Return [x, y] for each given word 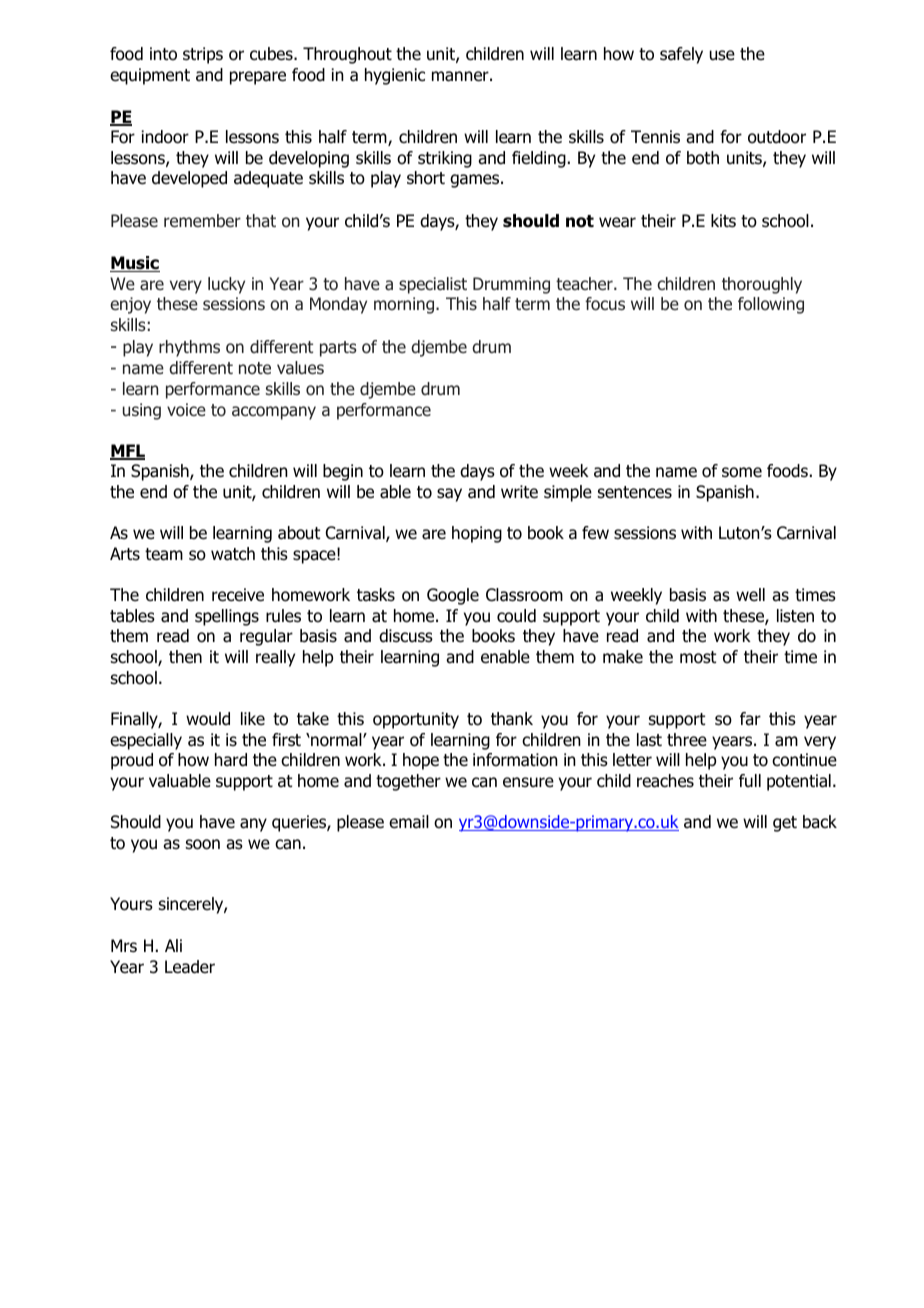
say [449, 495]
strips [203, 55]
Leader [190, 967]
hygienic [395, 76]
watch [233, 554]
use [722, 55]
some [742, 472]
